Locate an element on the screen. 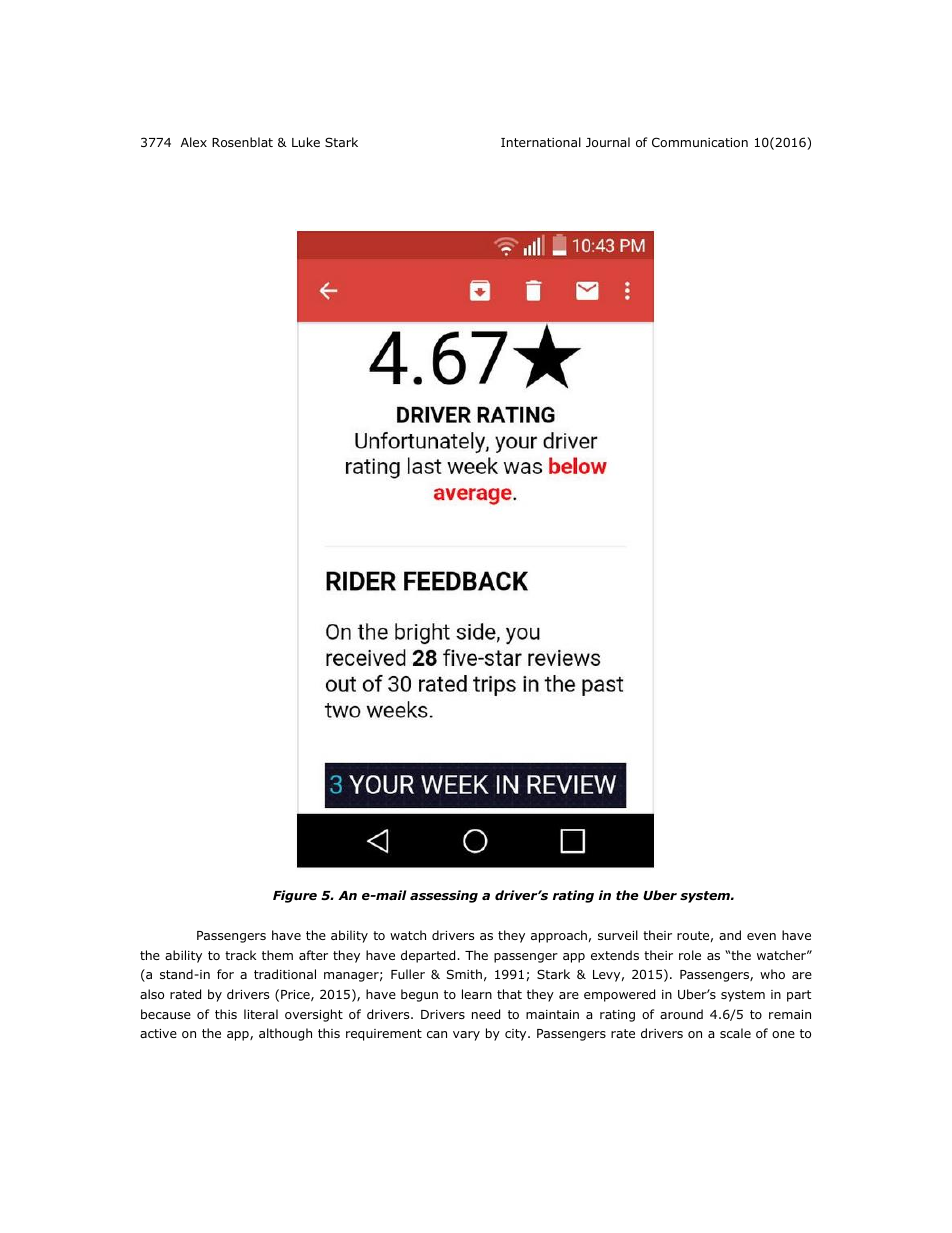 The width and height of the screenshot is (952, 1233). Journal is located at coordinates (608, 142).
